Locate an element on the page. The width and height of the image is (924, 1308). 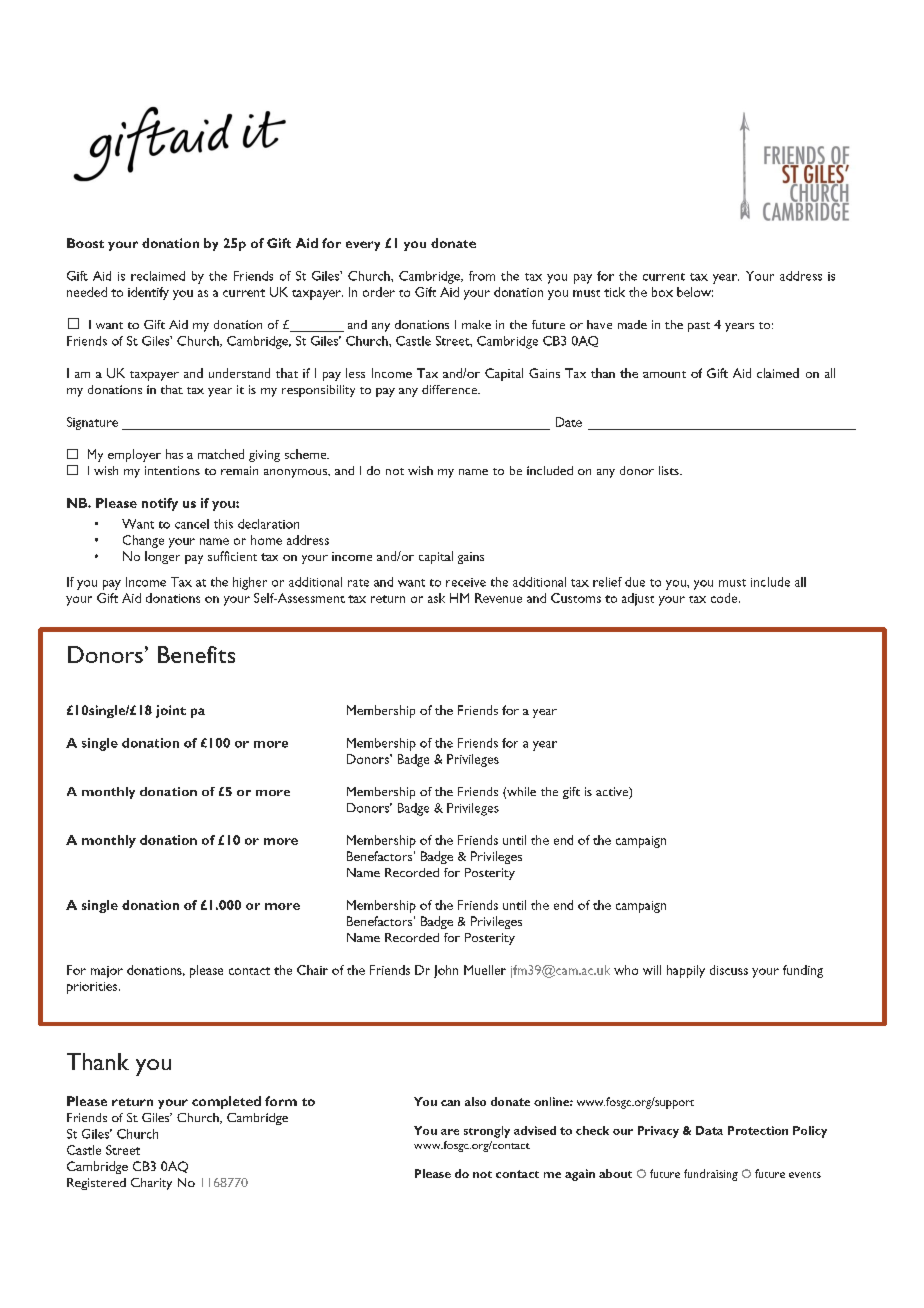
box is located at coordinates (662, 292).
